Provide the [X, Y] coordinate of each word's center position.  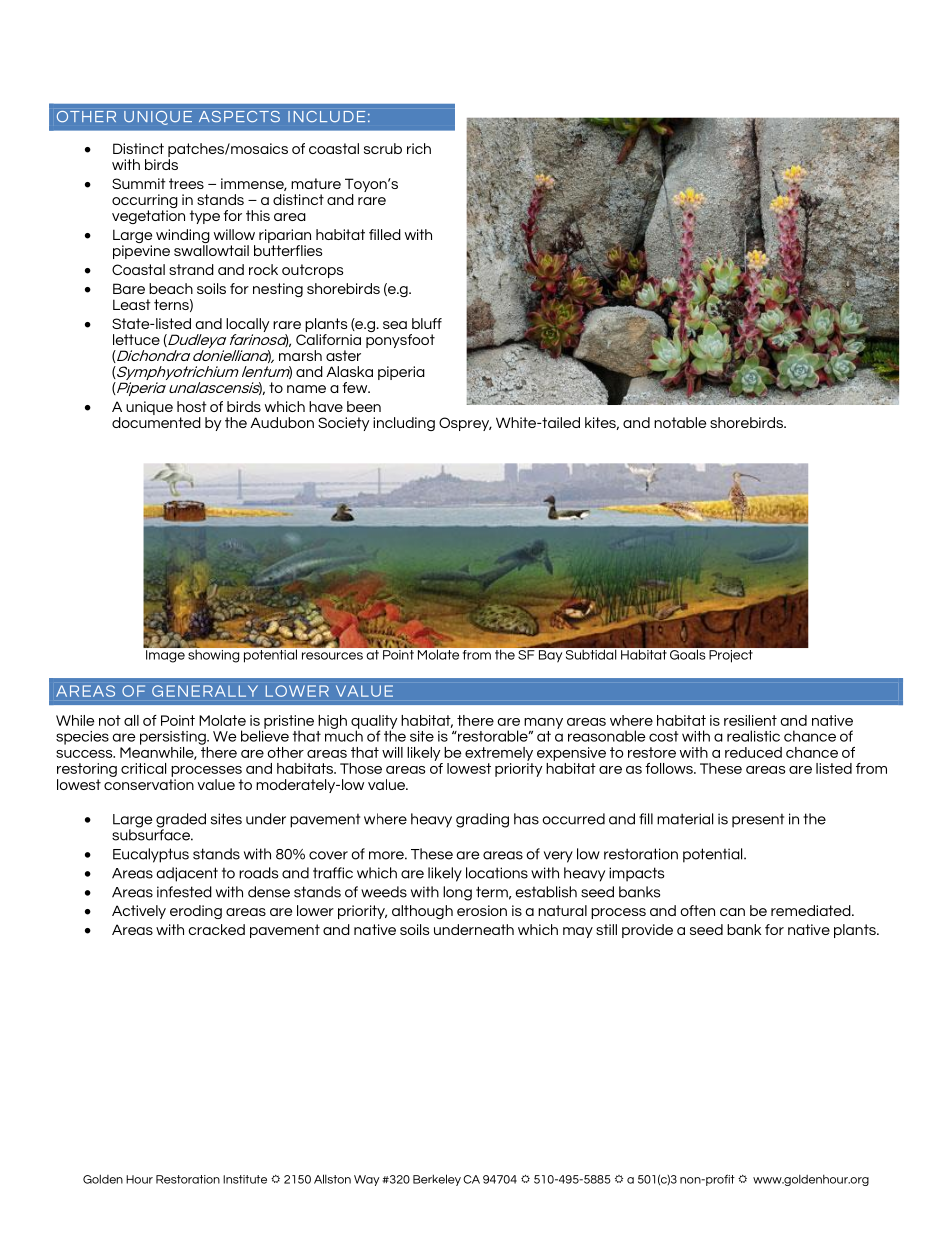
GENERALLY [205, 691]
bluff [427, 323]
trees [186, 183]
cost [664, 736]
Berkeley [437, 1180]
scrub [383, 148]
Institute [245, 1179]
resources [332, 656]
